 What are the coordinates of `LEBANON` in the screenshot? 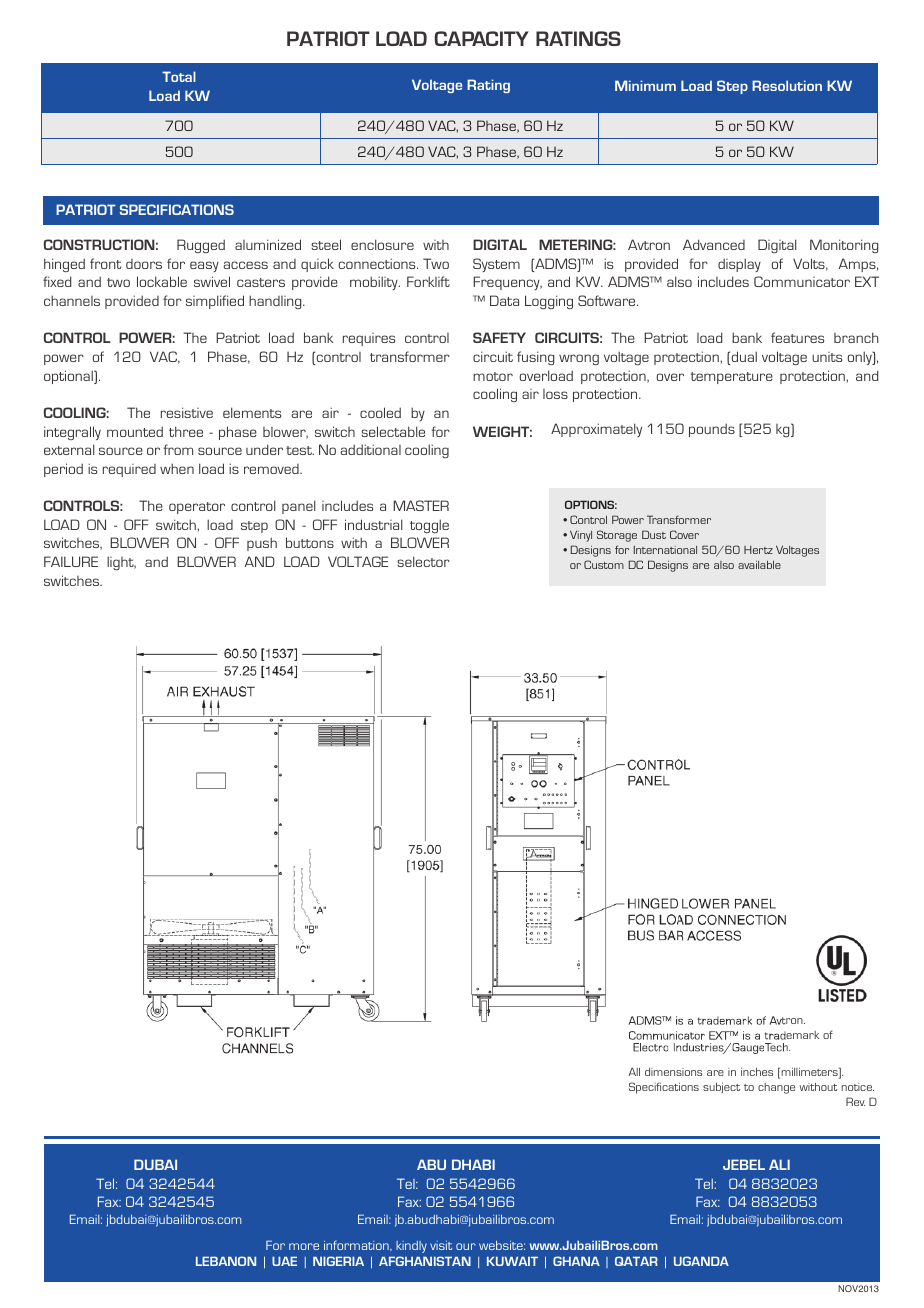 It's located at (226, 1261).
